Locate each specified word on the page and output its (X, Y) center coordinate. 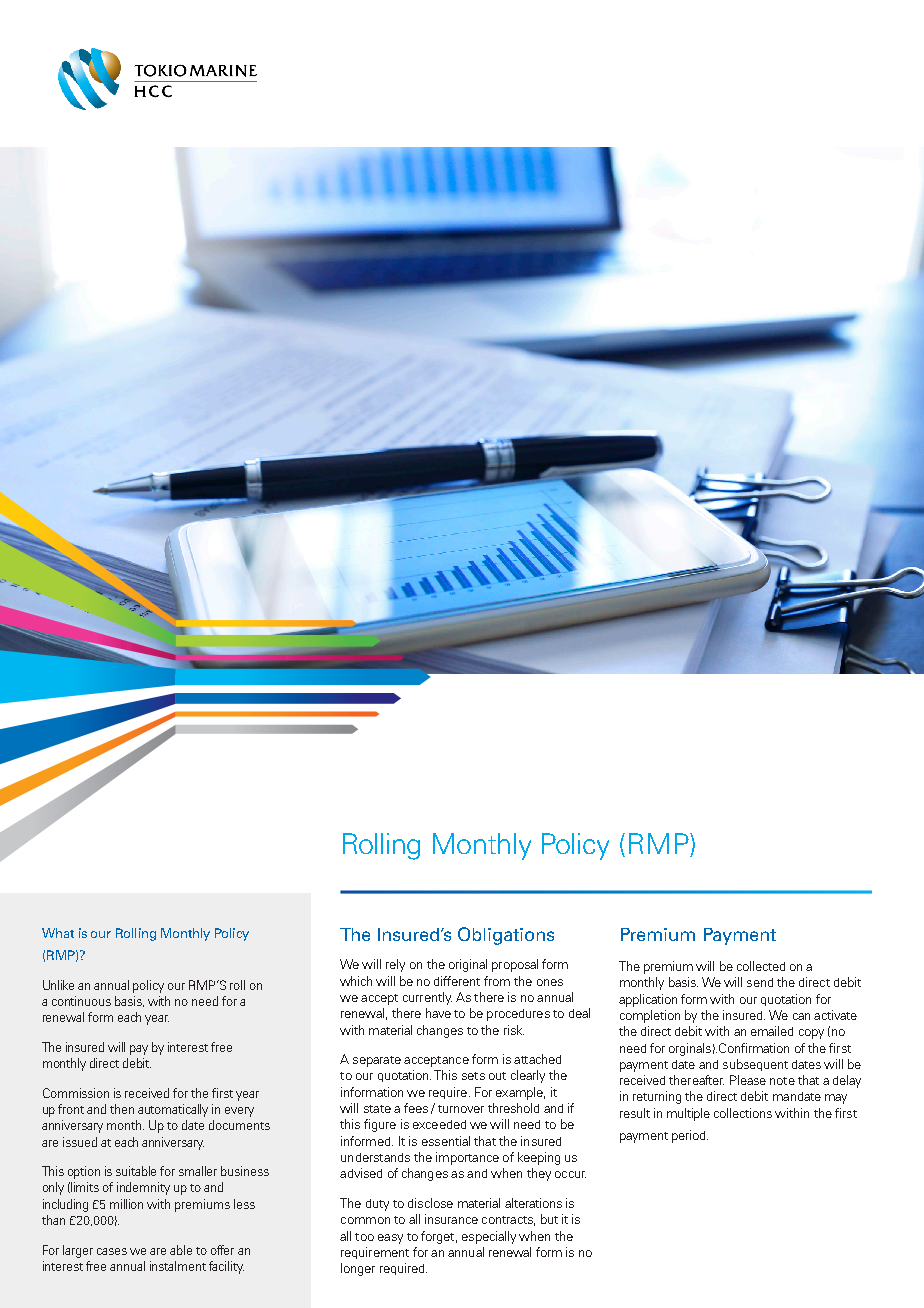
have (438, 1013)
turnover (461, 1109)
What (58, 933)
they (539, 1174)
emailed (772, 1031)
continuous (81, 1001)
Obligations (506, 936)
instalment (178, 1266)
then (122, 1109)
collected (761, 966)
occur (570, 1174)
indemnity (143, 1188)
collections (743, 1113)
